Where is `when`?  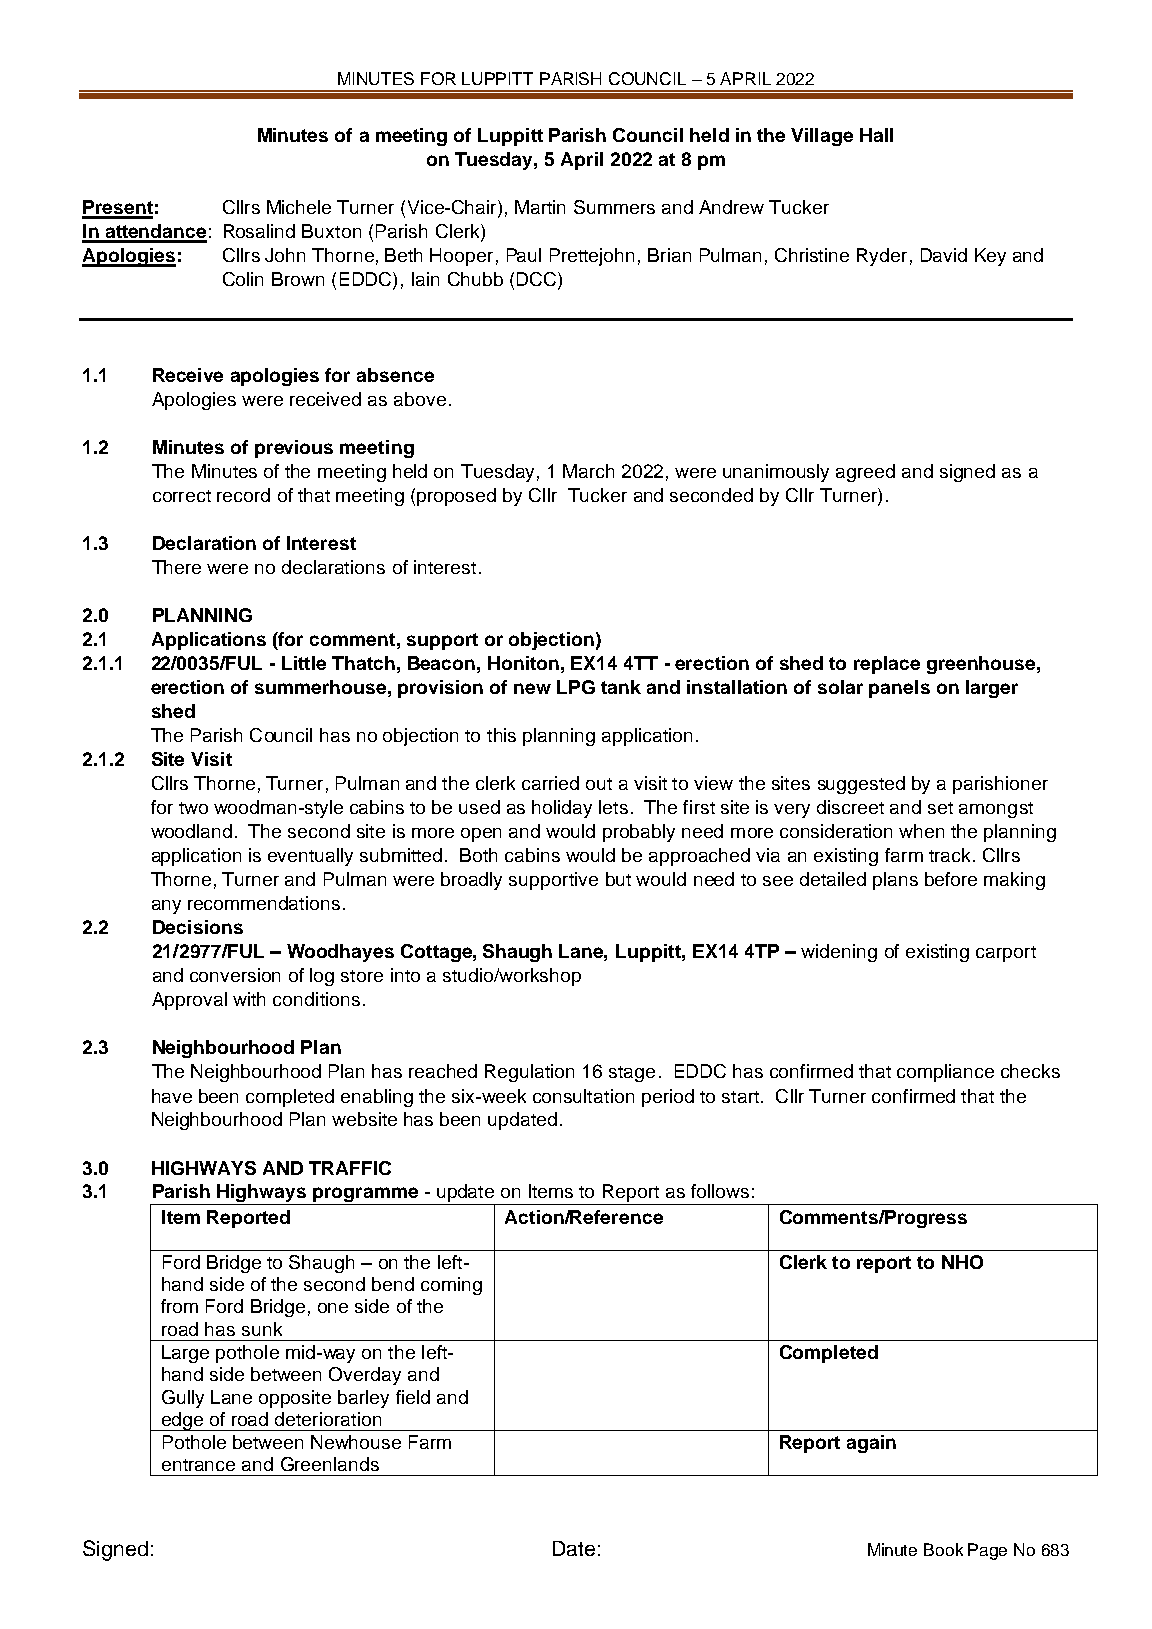 when is located at coordinates (921, 831).
